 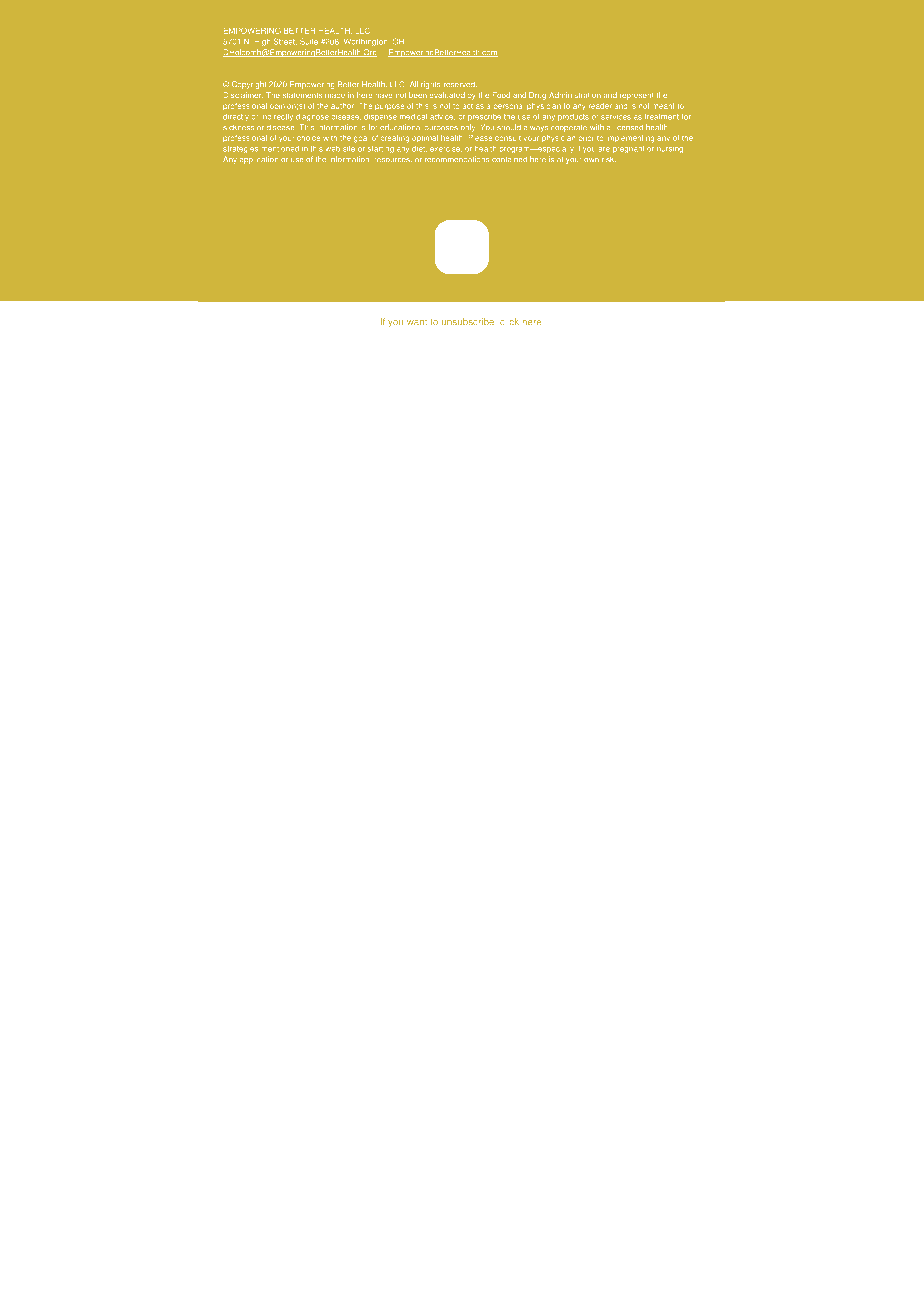 I want to click on risk, so click(x=609, y=159).
